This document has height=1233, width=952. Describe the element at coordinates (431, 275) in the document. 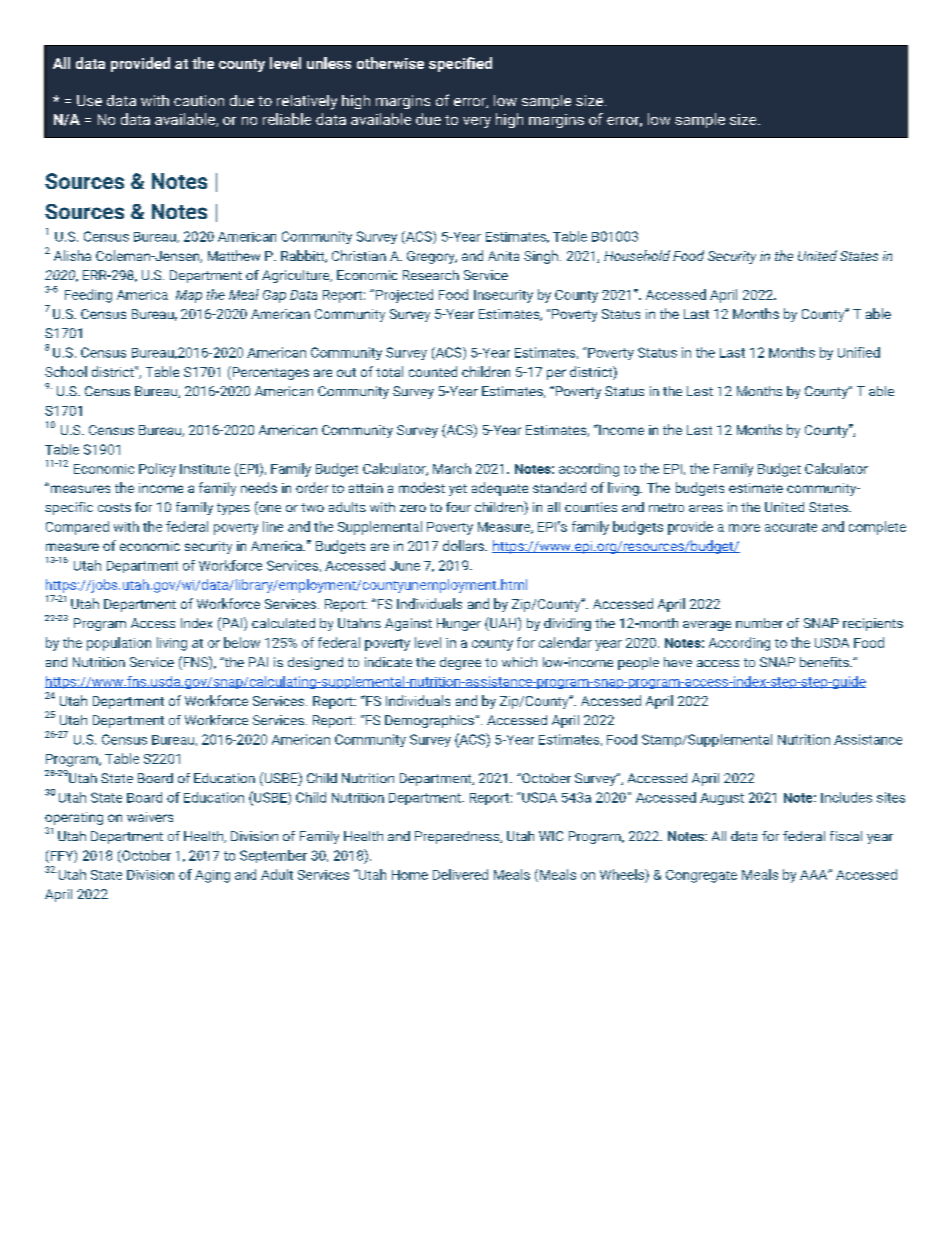

I see `Research` at that location.
